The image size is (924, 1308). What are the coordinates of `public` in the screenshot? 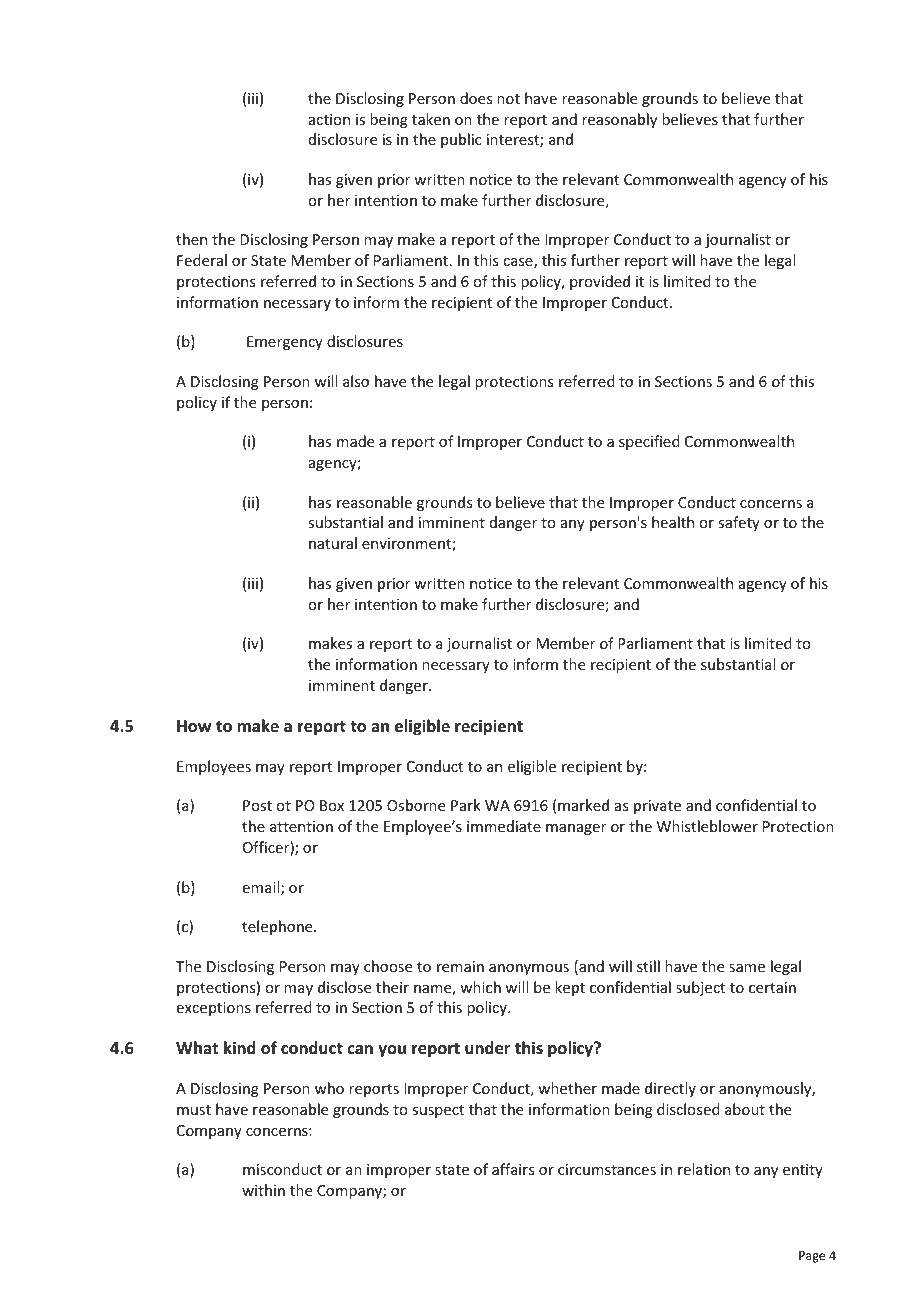 It's located at (461, 140).
